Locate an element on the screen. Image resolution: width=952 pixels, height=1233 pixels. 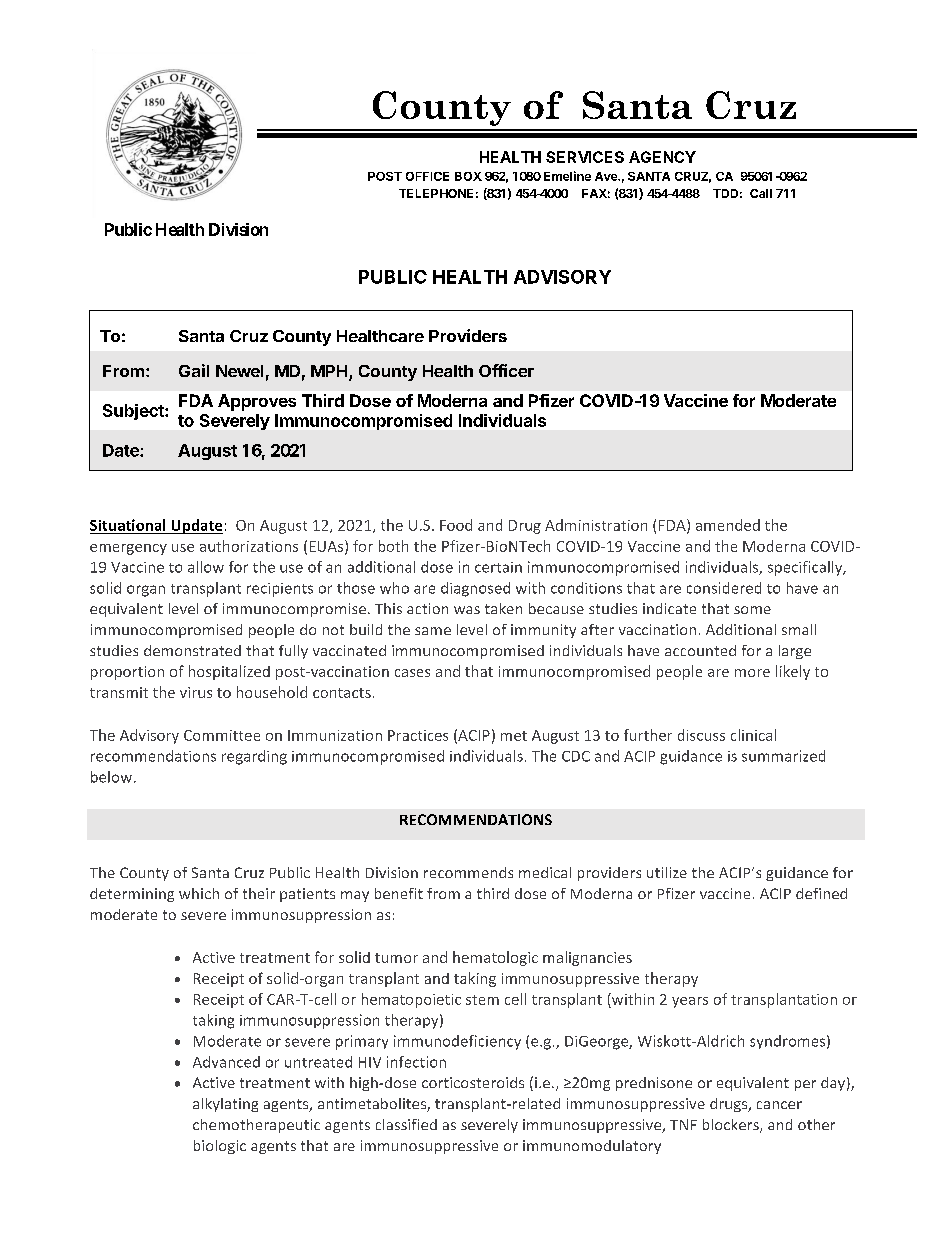
demonstrated is located at coordinates (192, 650).
